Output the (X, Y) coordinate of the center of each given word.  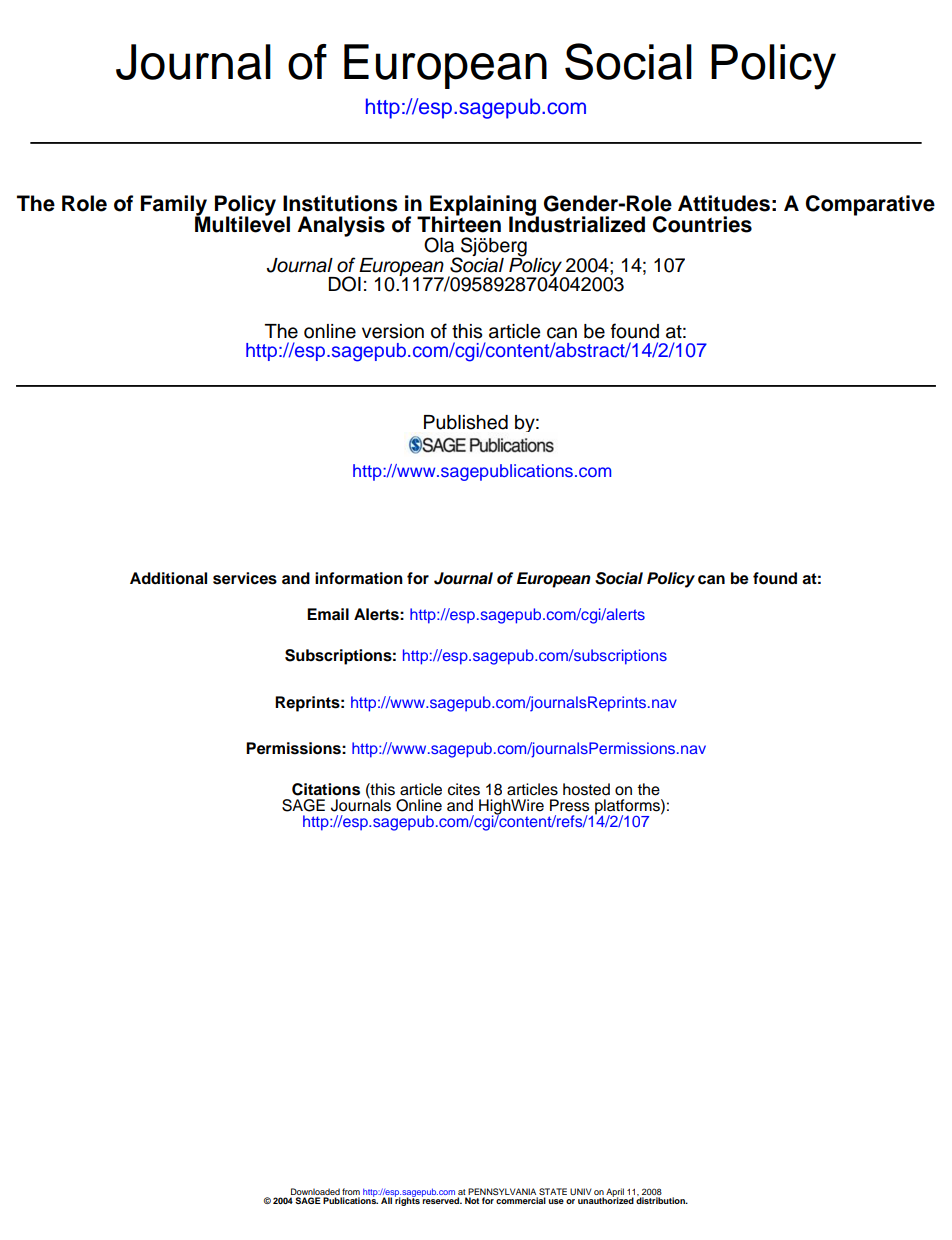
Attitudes (724, 203)
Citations (326, 789)
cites (464, 789)
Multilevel (242, 223)
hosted (586, 789)
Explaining (483, 206)
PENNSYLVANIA (503, 1193)
